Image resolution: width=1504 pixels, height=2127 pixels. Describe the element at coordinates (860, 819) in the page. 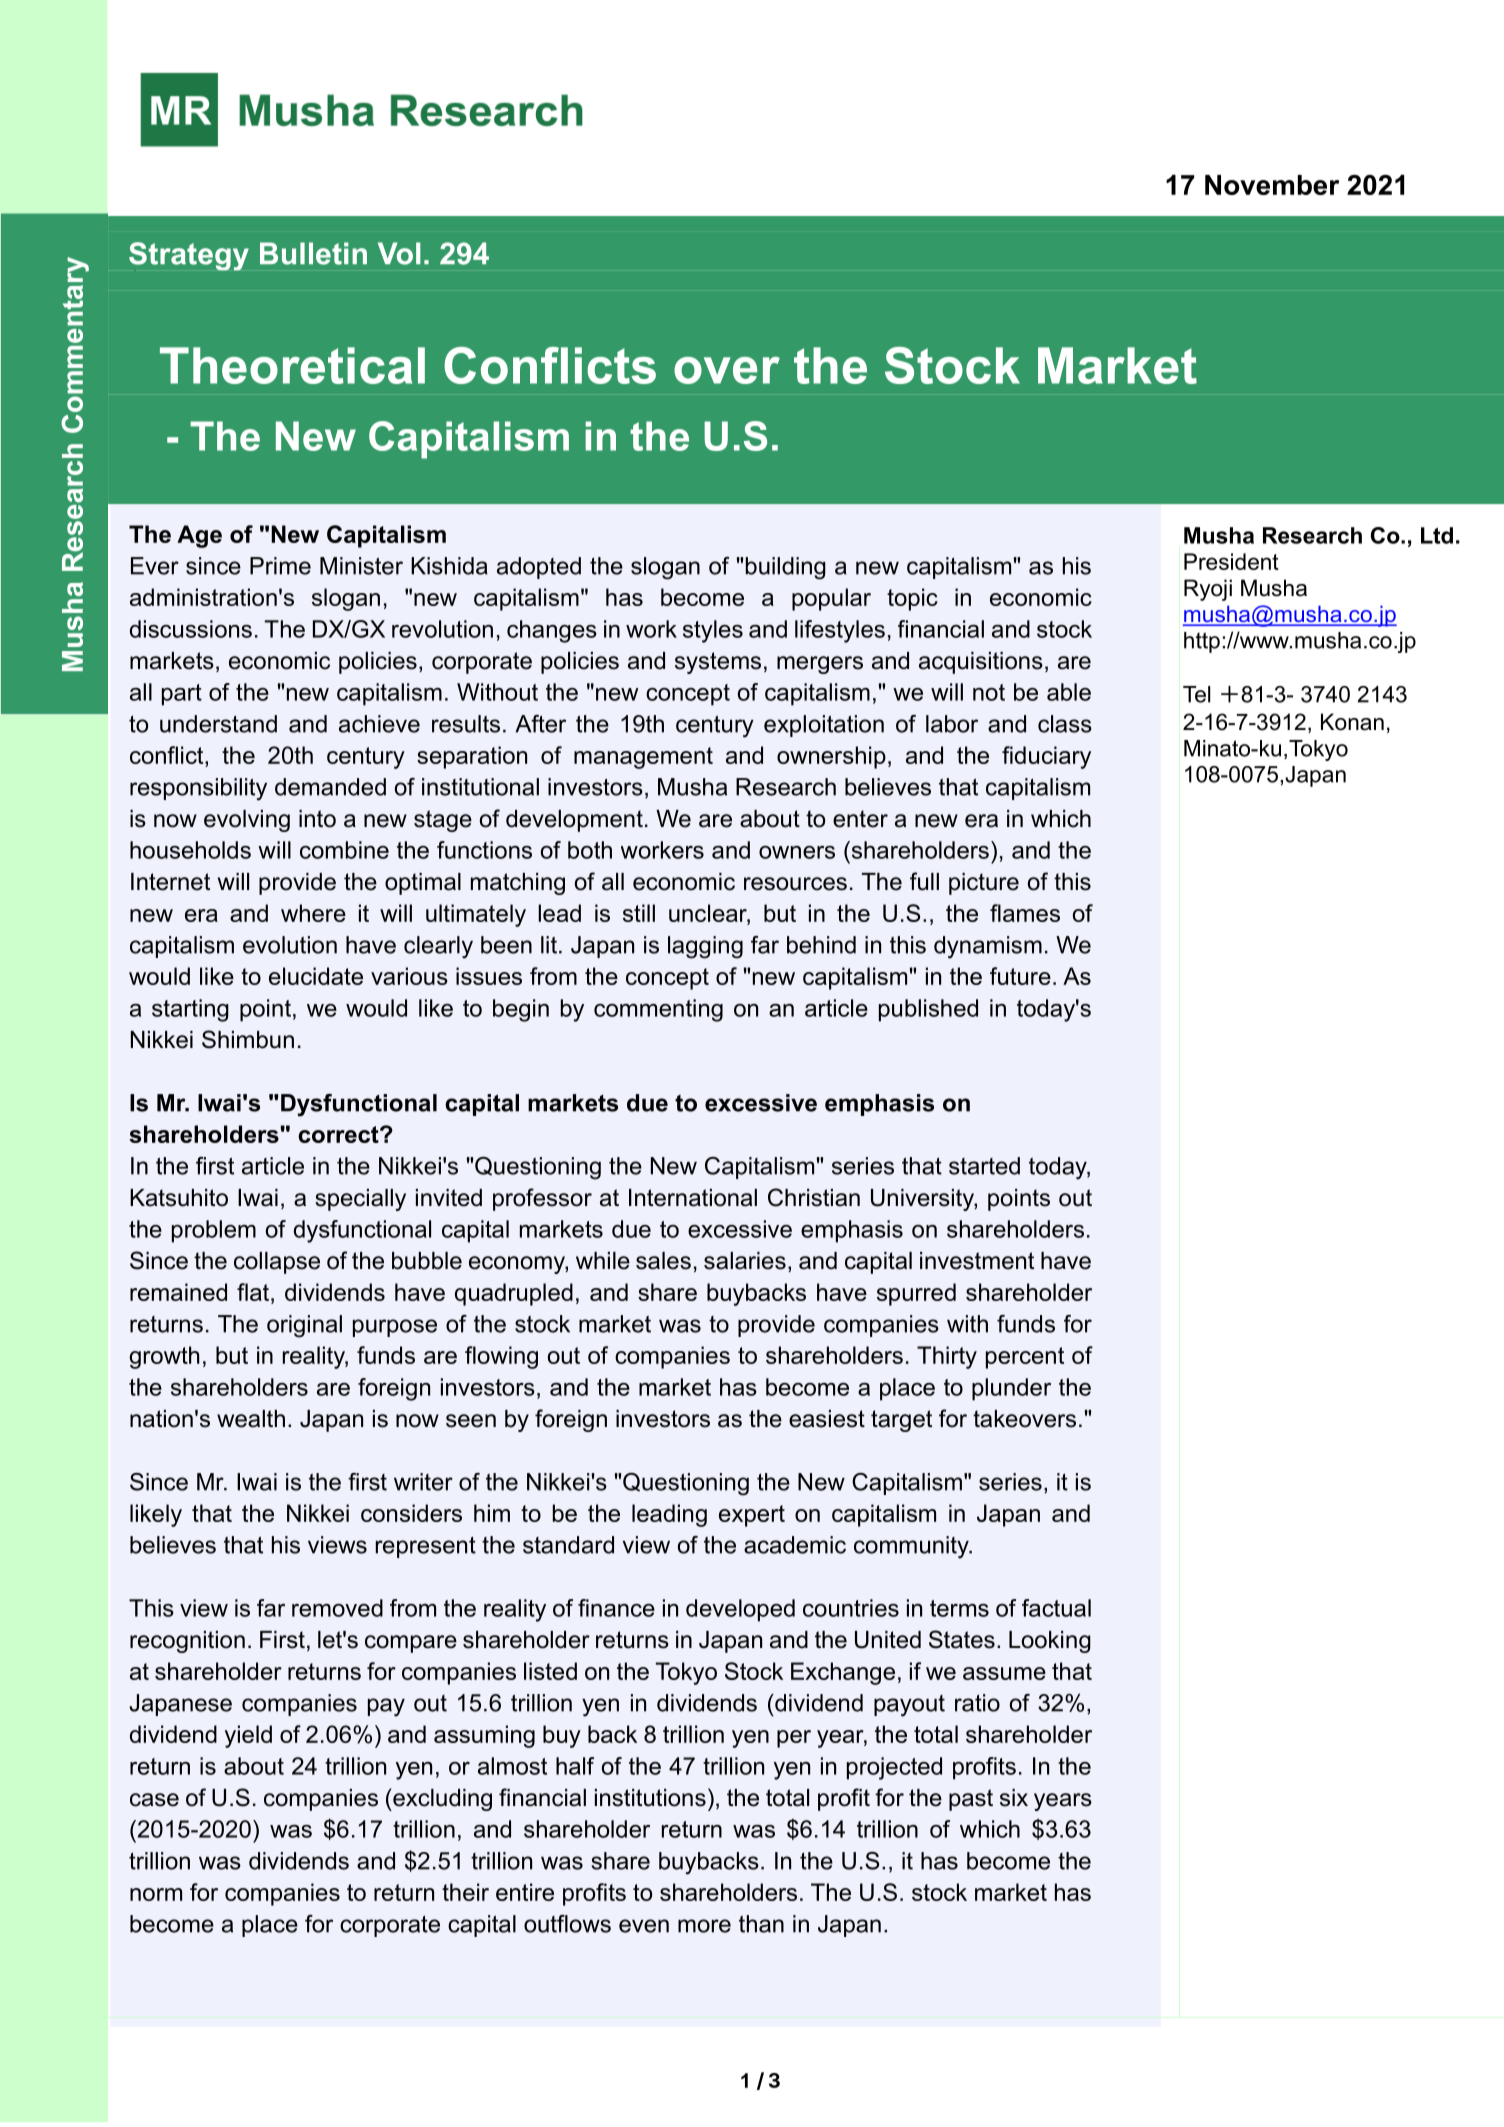

I see `enter` at that location.
